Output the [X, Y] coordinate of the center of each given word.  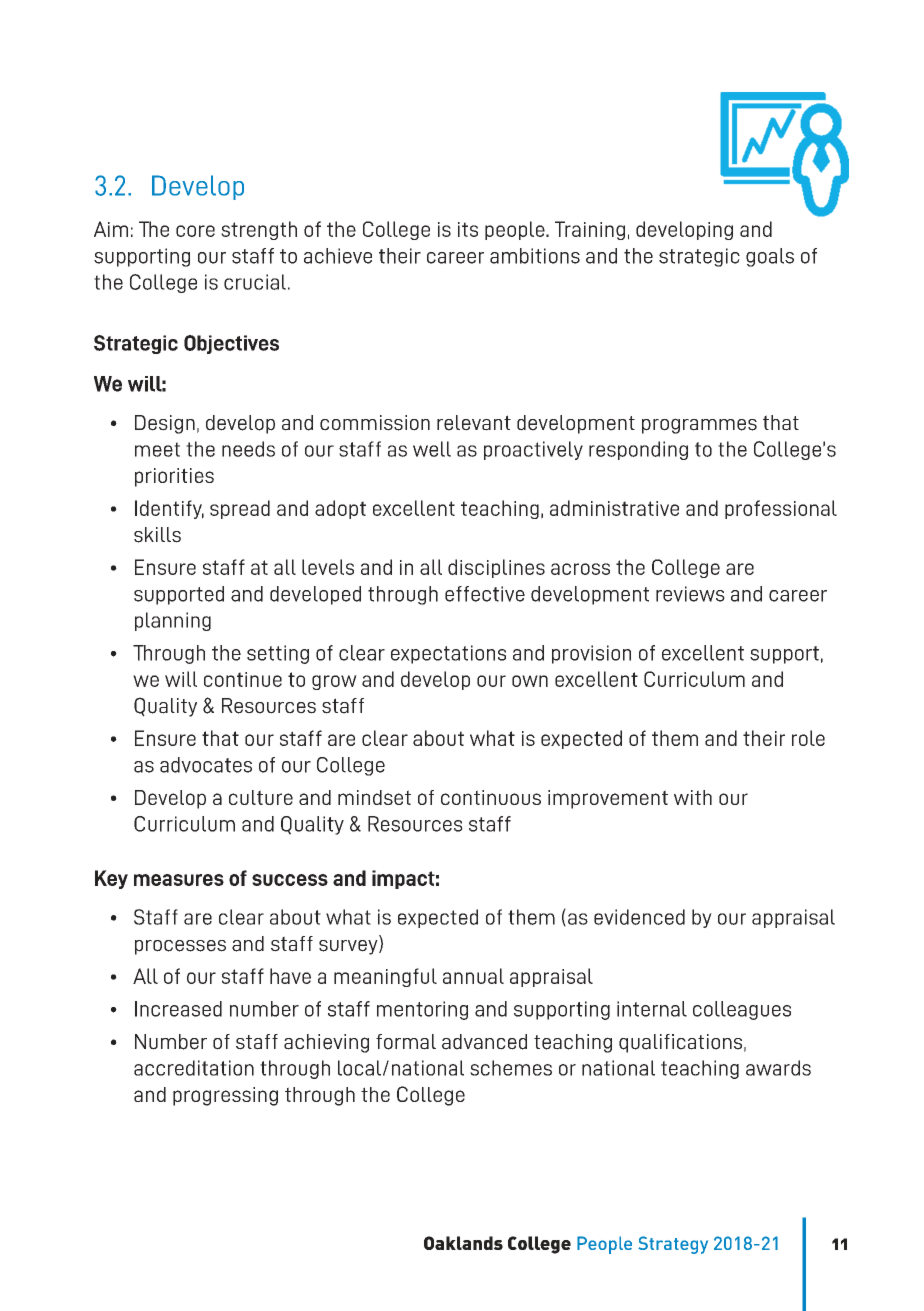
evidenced [639, 917]
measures [179, 880]
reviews [690, 594]
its [468, 229]
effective [485, 594]
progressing [225, 1096]
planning [173, 621]
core [195, 231]
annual [473, 976]
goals [770, 257]
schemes [511, 1068]
